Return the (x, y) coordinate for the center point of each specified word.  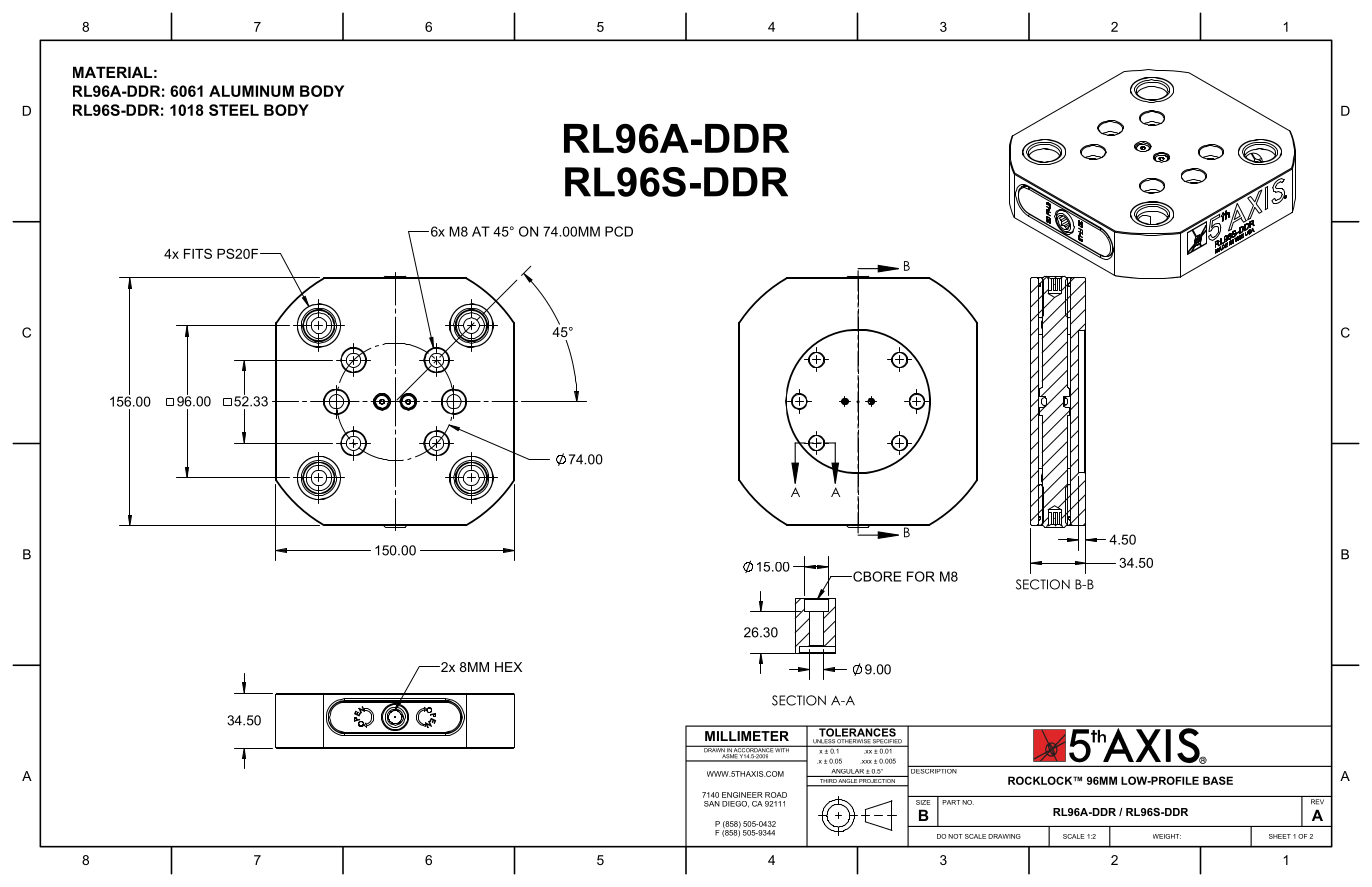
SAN (712, 804)
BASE (1218, 780)
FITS (198, 253)
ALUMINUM (251, 91)
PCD (619, 231)
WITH (783, 749)
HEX (508, 667)
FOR (921, 576)
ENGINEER (742, 795)
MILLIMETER (747, 736)
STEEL (234, 110)
